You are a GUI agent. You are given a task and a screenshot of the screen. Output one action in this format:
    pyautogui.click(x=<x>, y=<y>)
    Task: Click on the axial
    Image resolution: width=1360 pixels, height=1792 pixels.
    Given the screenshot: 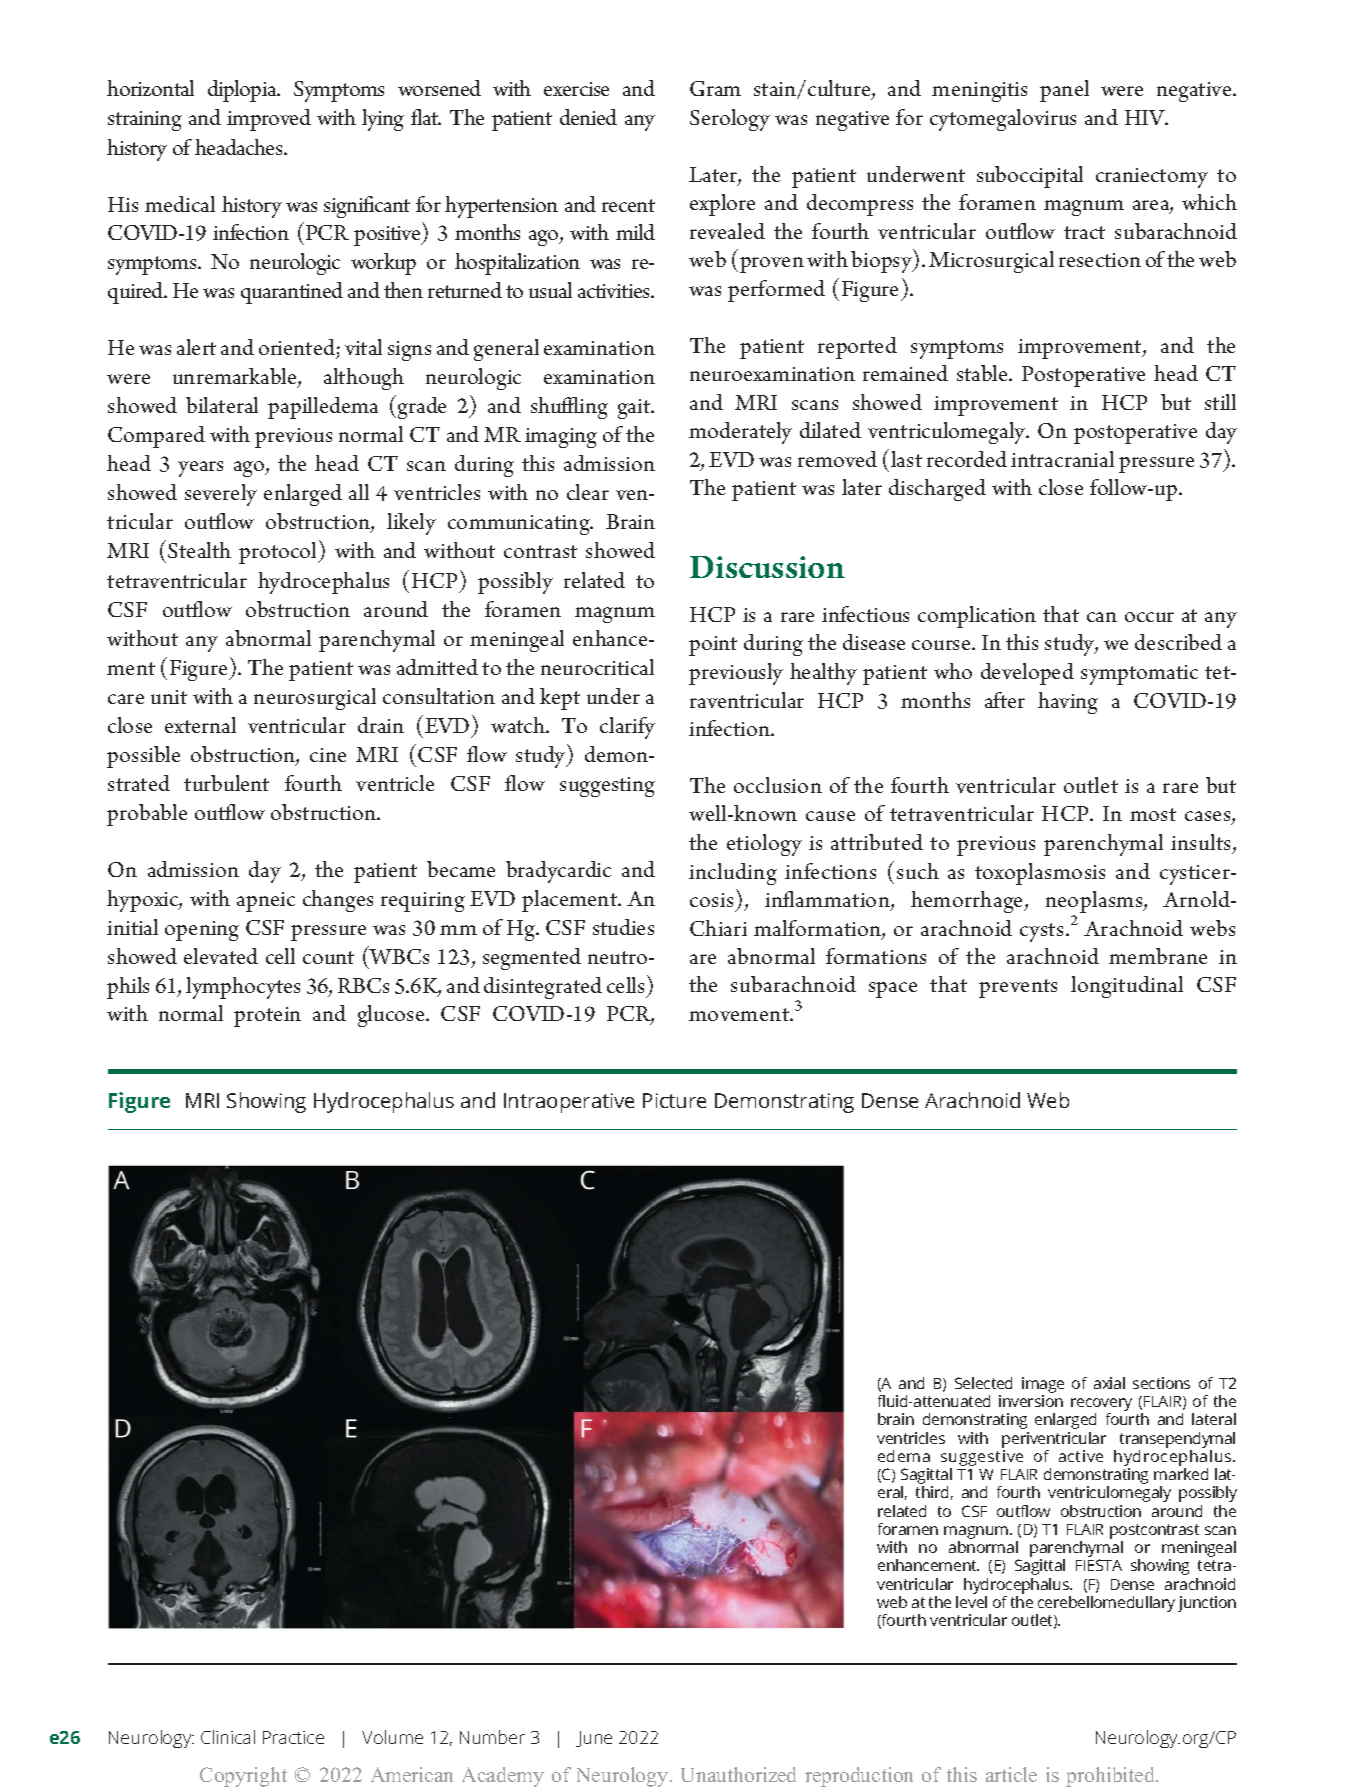 What is the action you would take?
    pyautogui.click(x=1109, y=1383)
